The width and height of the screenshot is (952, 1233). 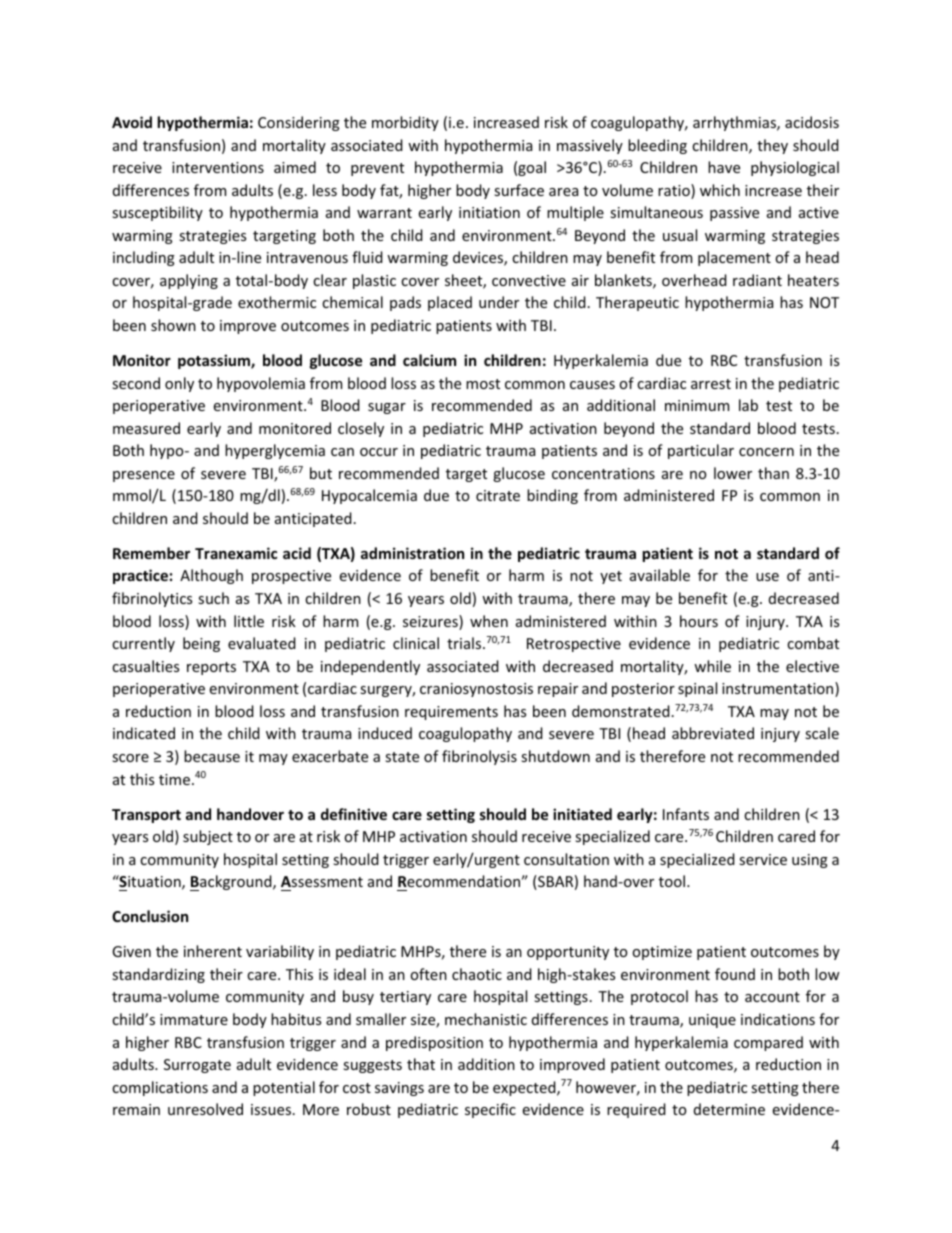 I want to click on state, so click(x=402, y=757).
